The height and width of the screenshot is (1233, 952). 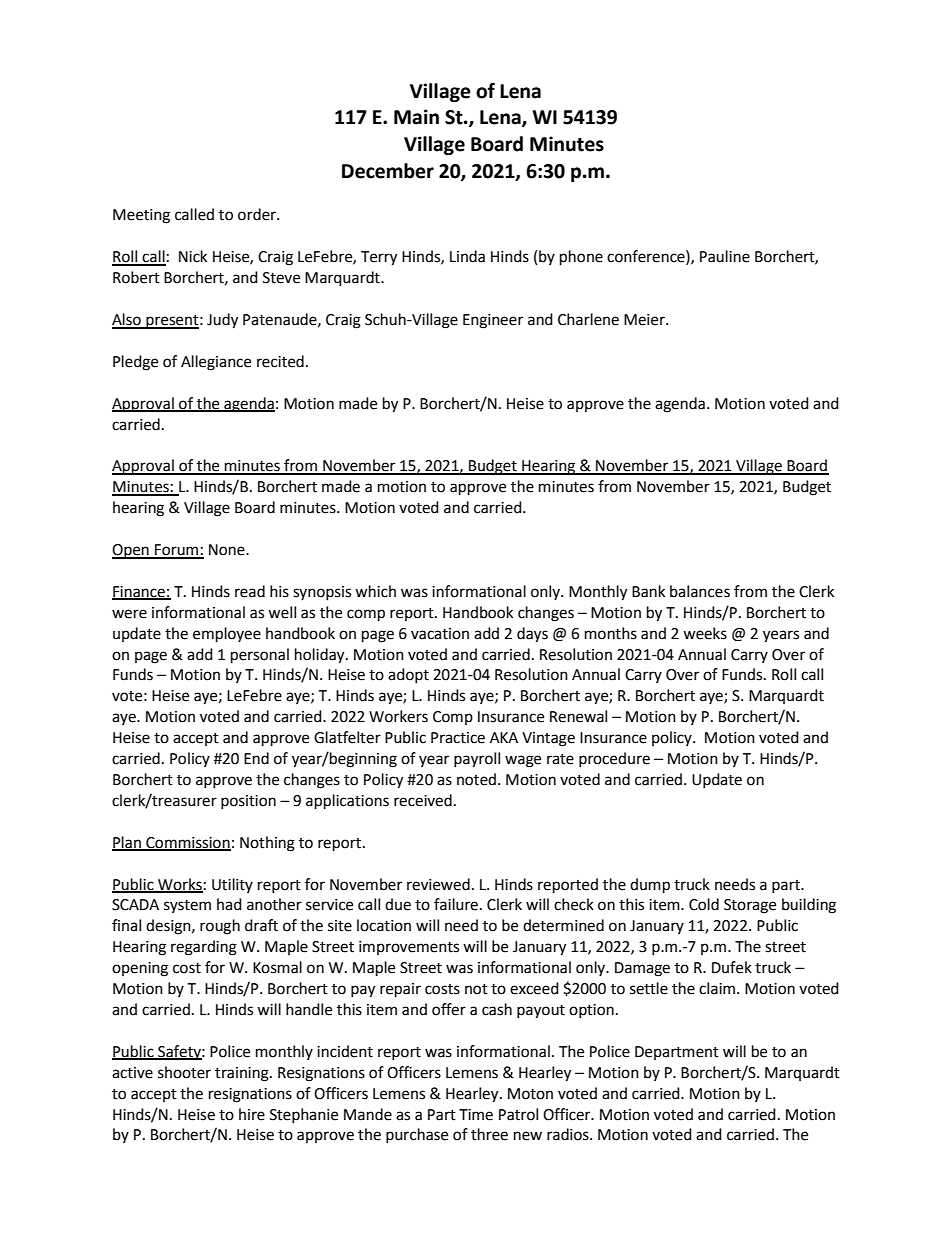 I want to click on hire, so click(x=252, y=1114).
